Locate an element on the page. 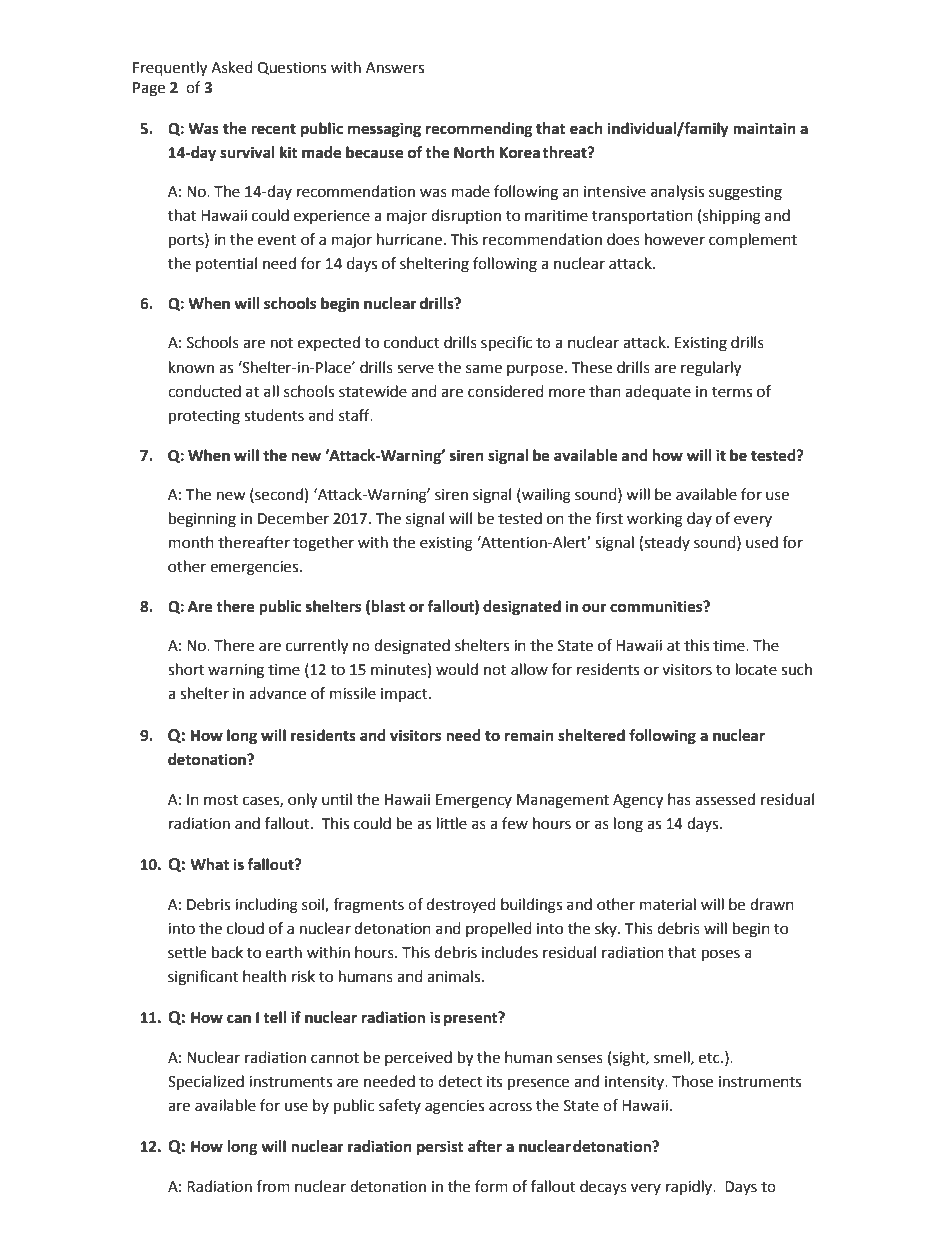  regularly is located at coordinates (711, 369).
